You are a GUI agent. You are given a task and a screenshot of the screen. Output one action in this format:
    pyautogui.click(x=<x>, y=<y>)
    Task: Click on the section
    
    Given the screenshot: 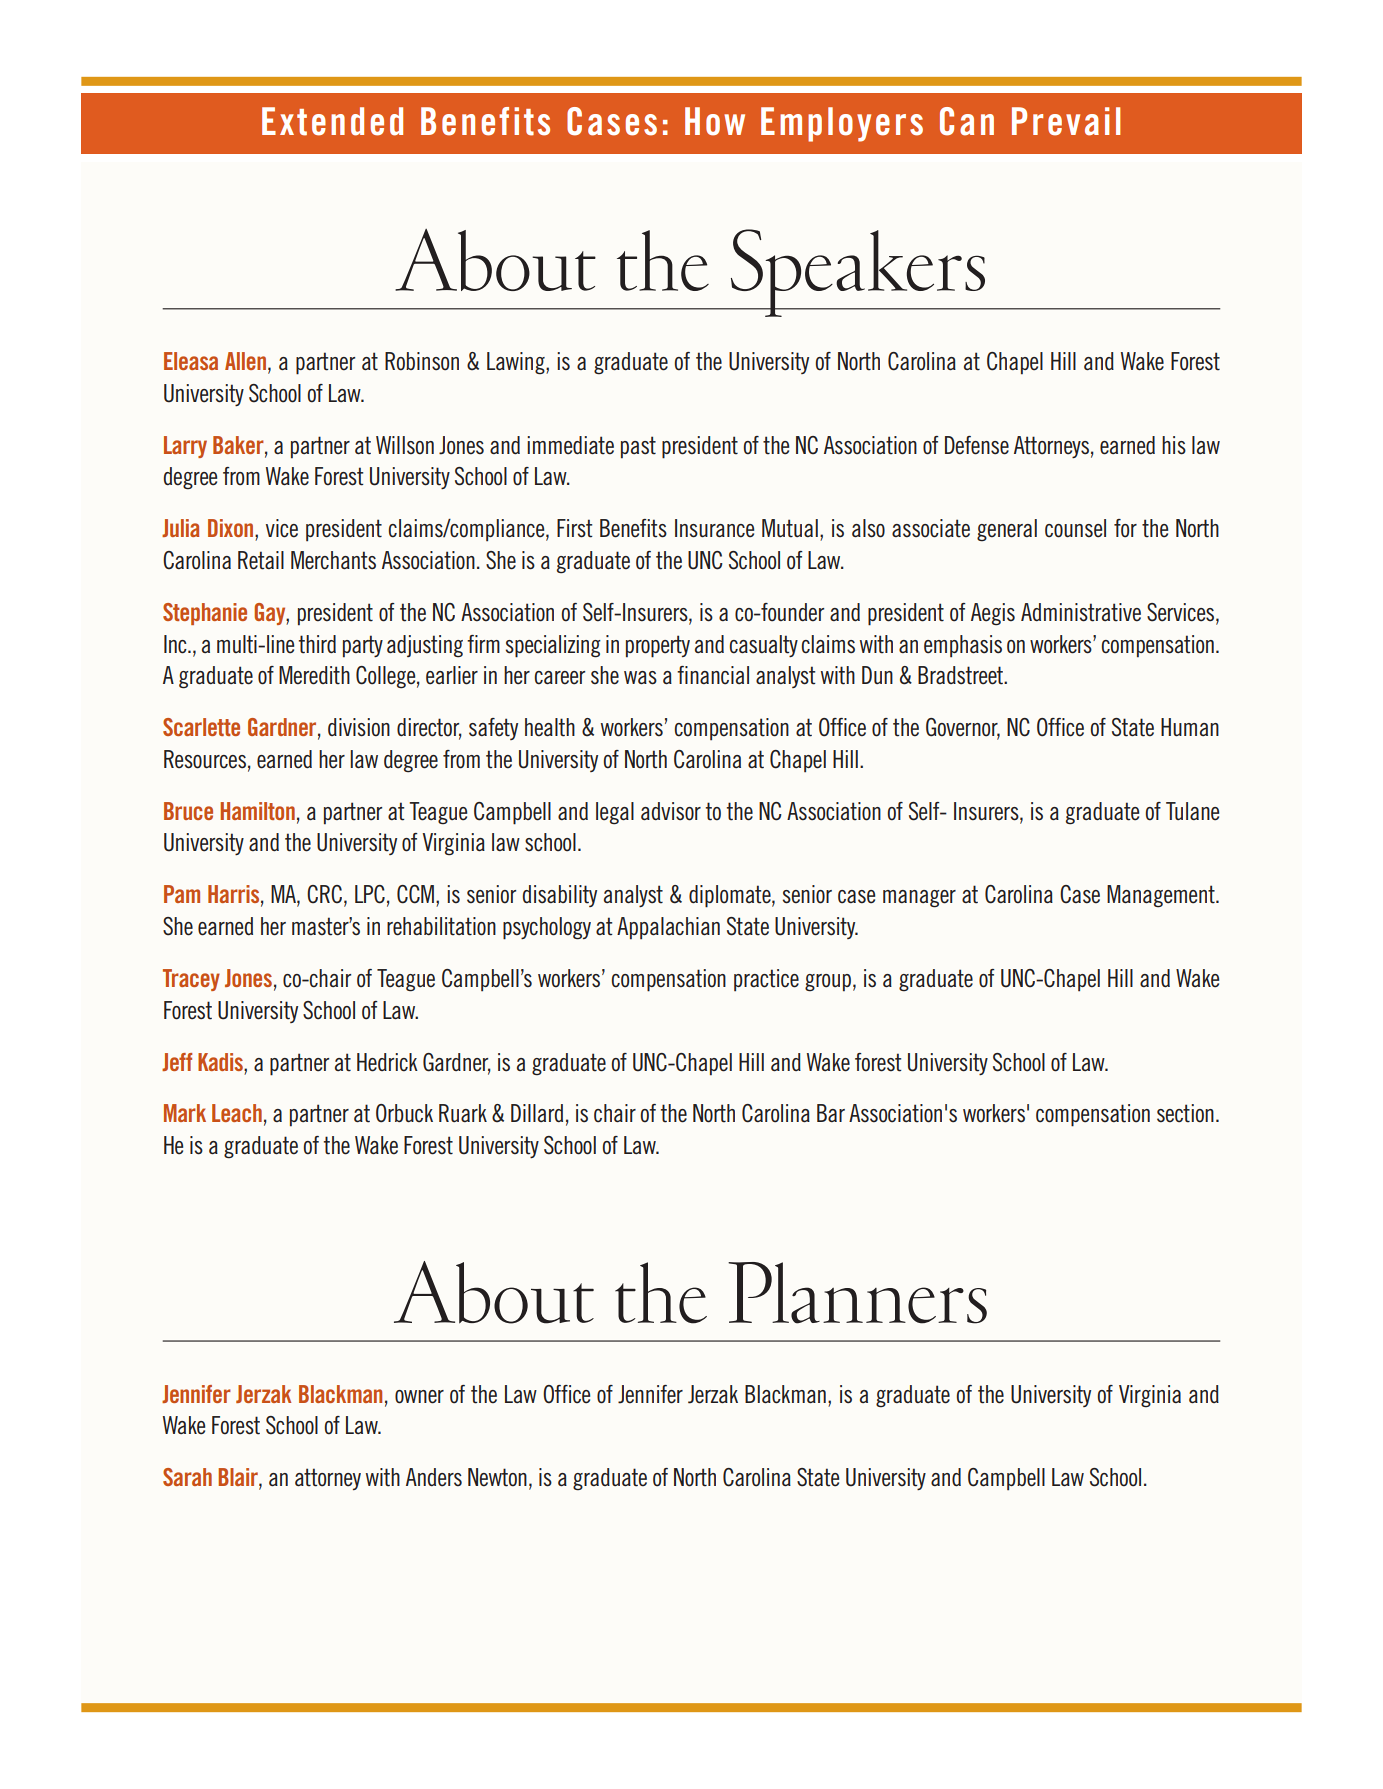 What is the action you would take?
    pyautogui.click(x=1185, y=1113)
